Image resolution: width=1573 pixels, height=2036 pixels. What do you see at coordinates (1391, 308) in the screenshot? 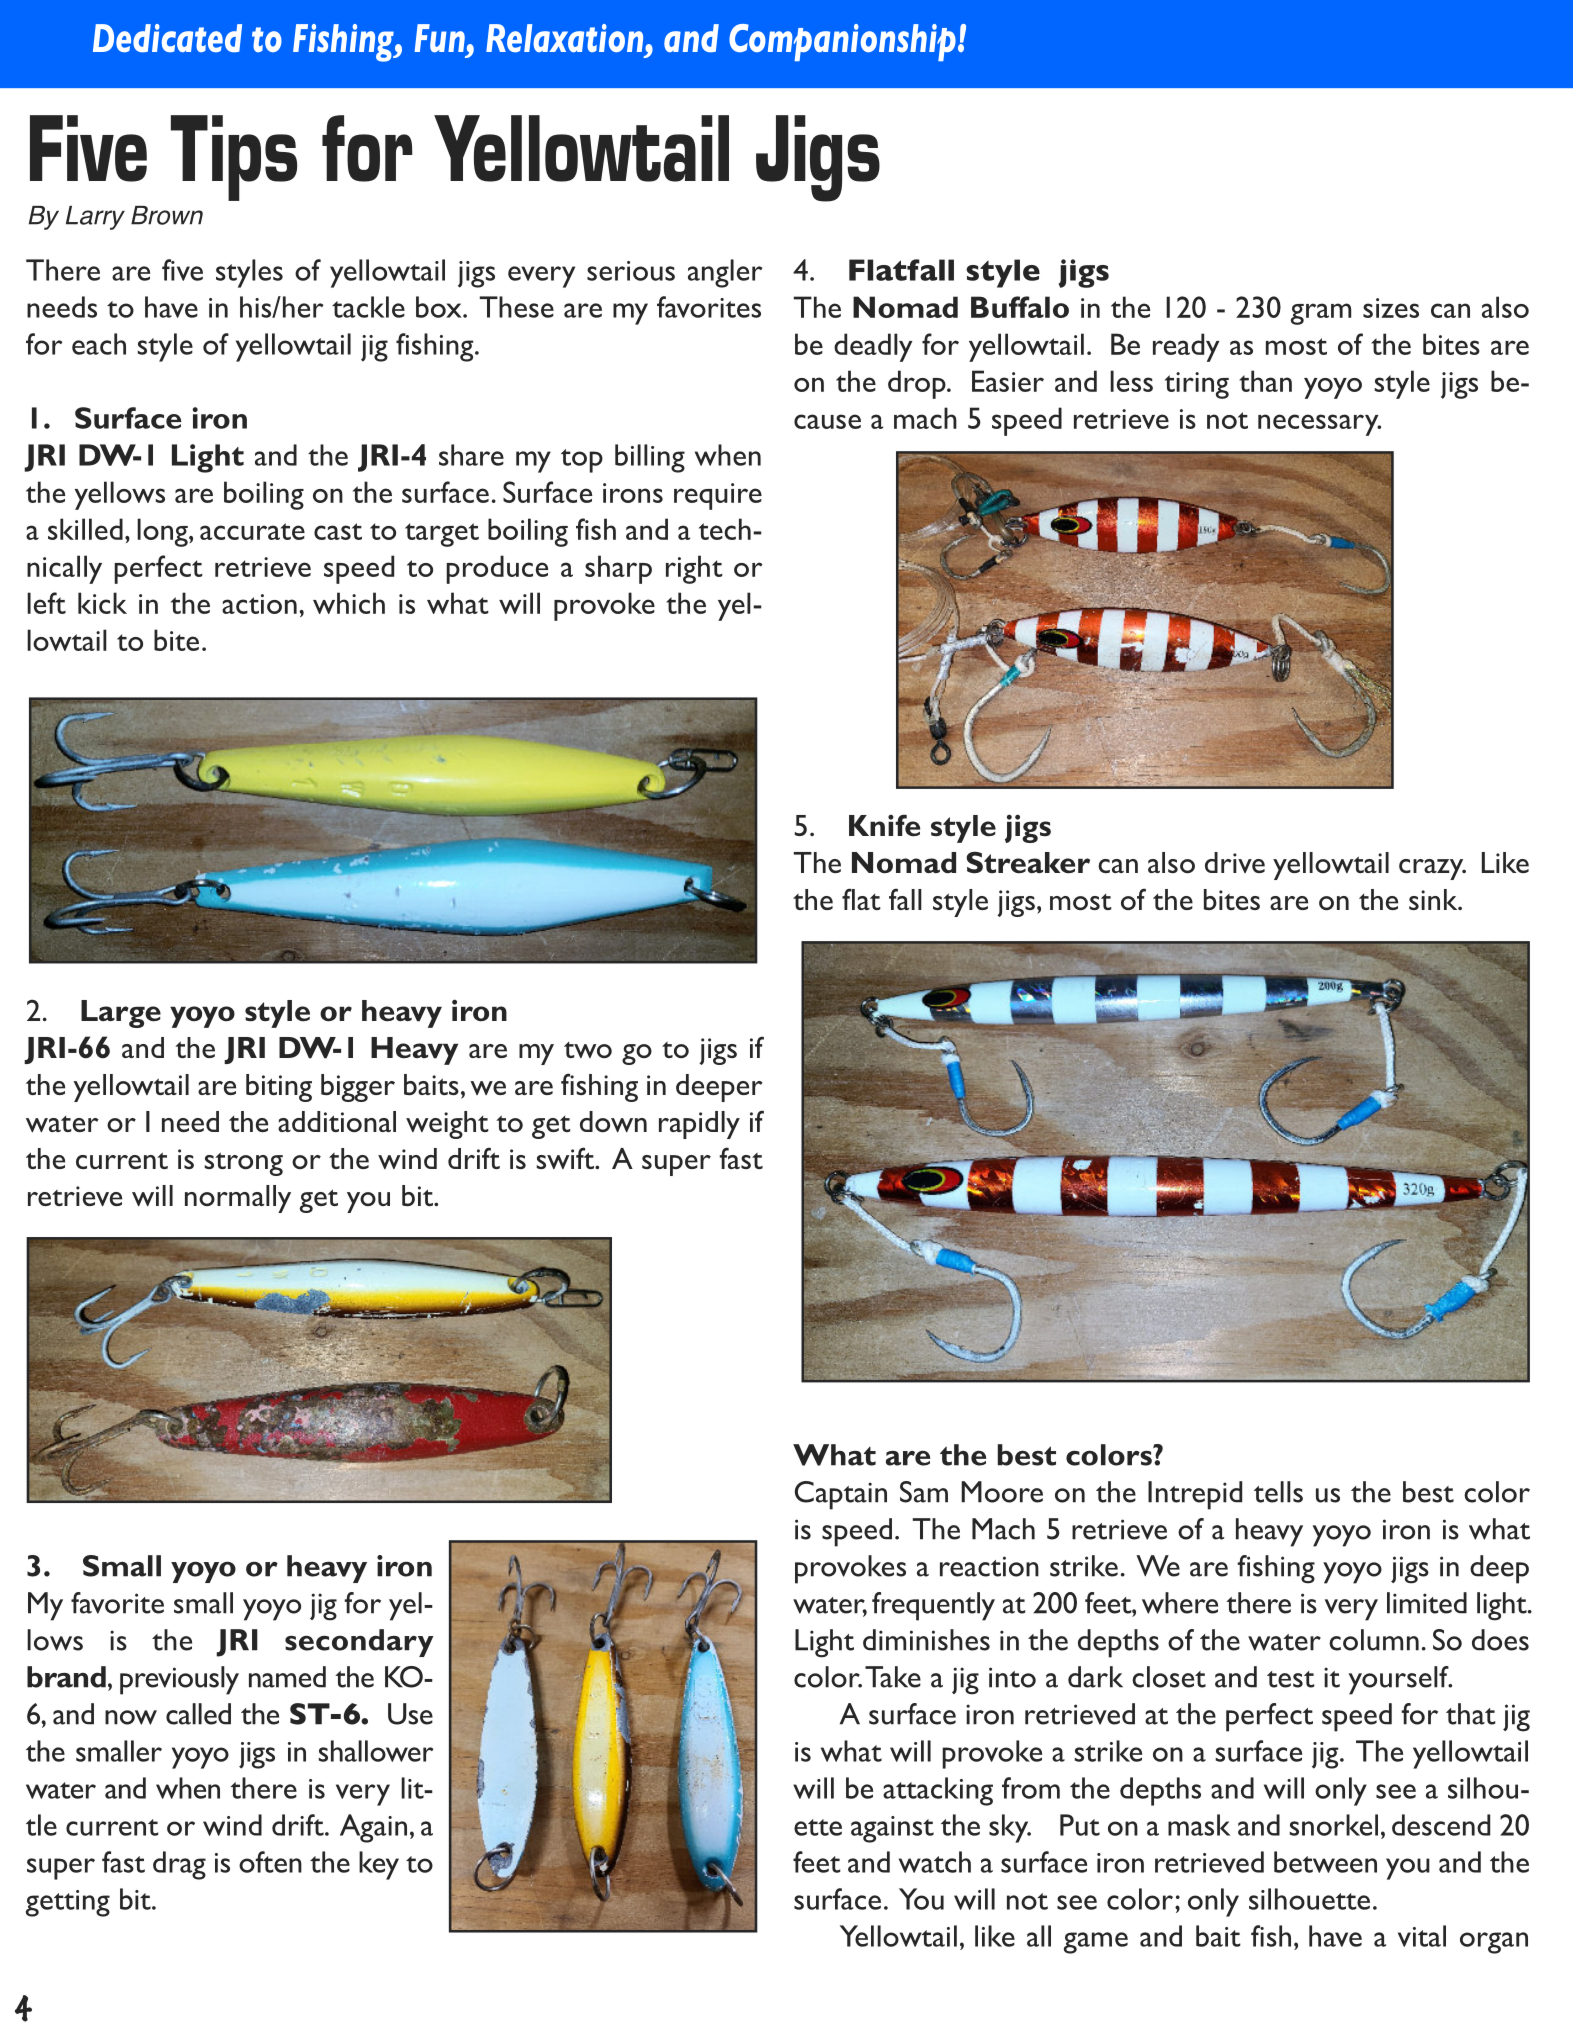
I see `sizes` at bounding box center [1391, 308].
